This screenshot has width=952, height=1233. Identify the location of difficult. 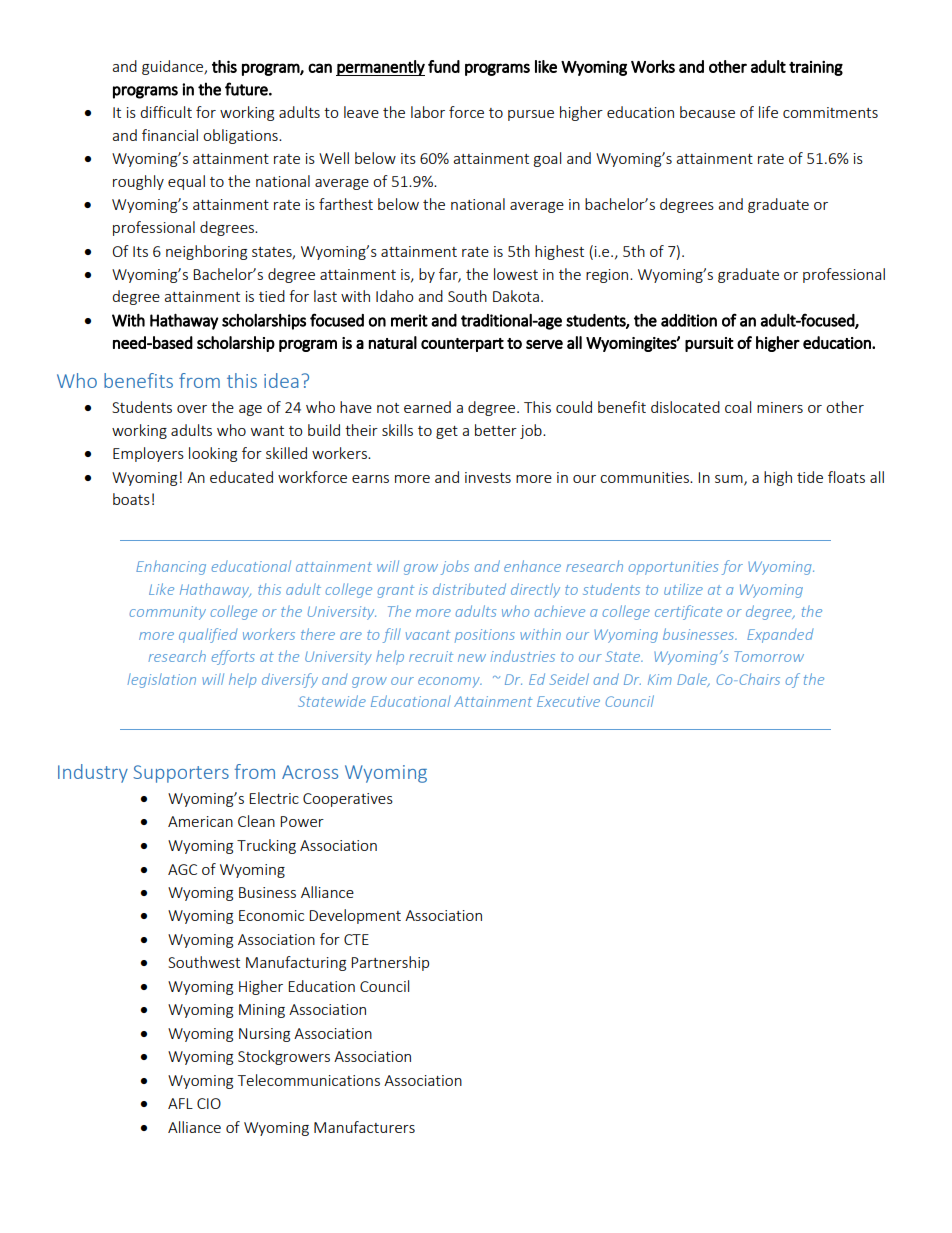
(166, 112).
